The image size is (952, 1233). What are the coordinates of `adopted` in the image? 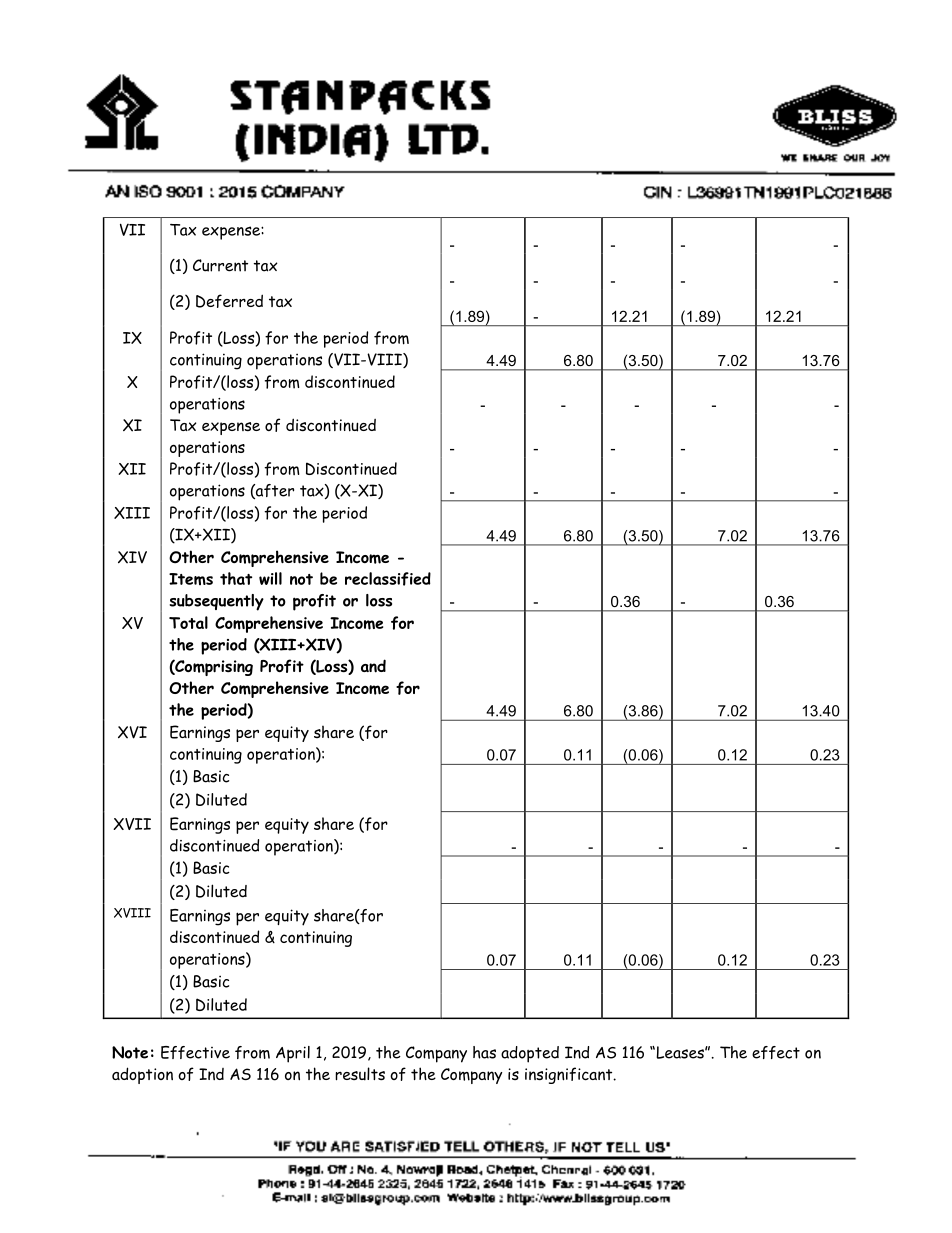 It's located at (530, 1054).
